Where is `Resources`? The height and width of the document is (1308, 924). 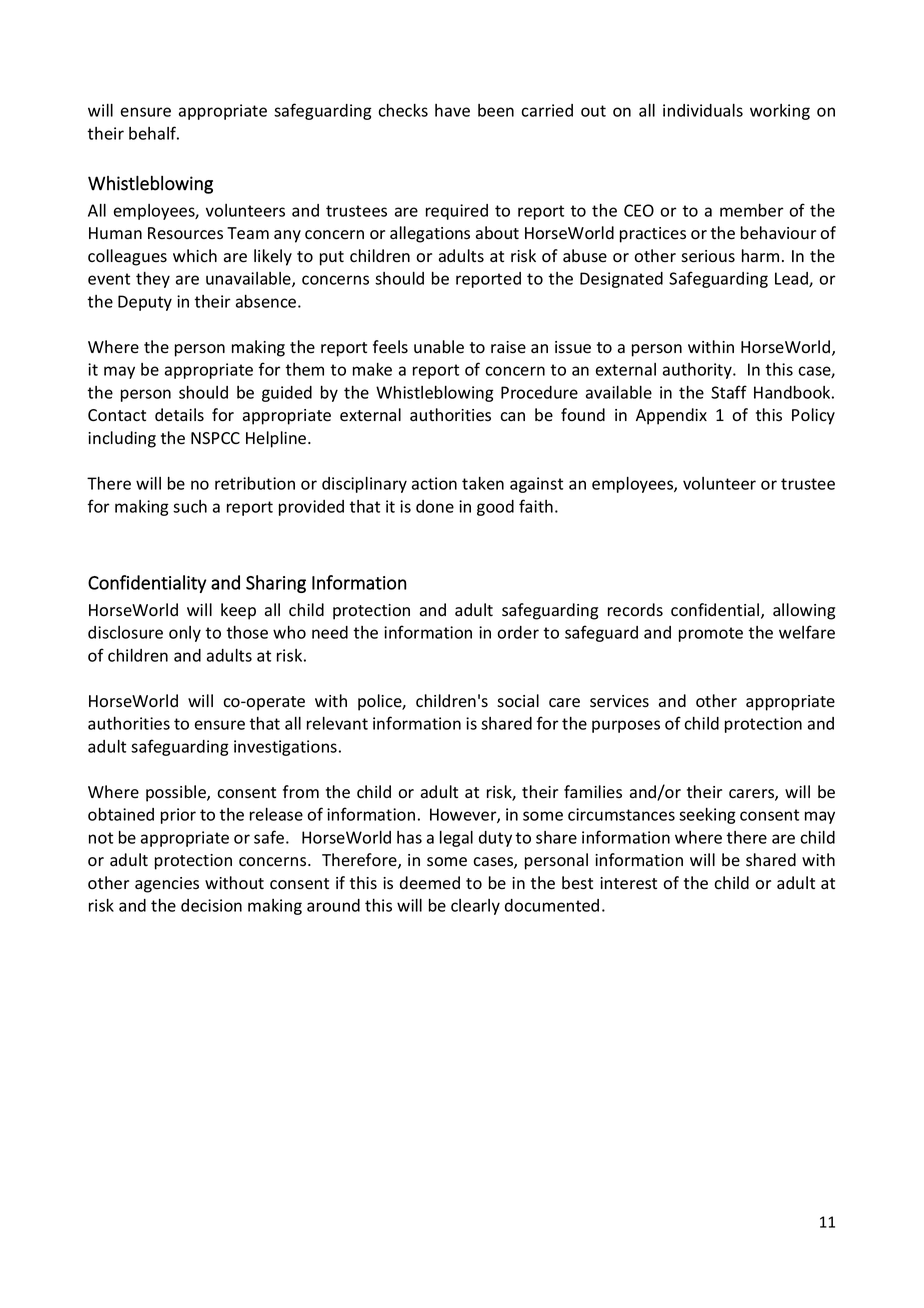
Resources is located at coordinates (185, 233).
